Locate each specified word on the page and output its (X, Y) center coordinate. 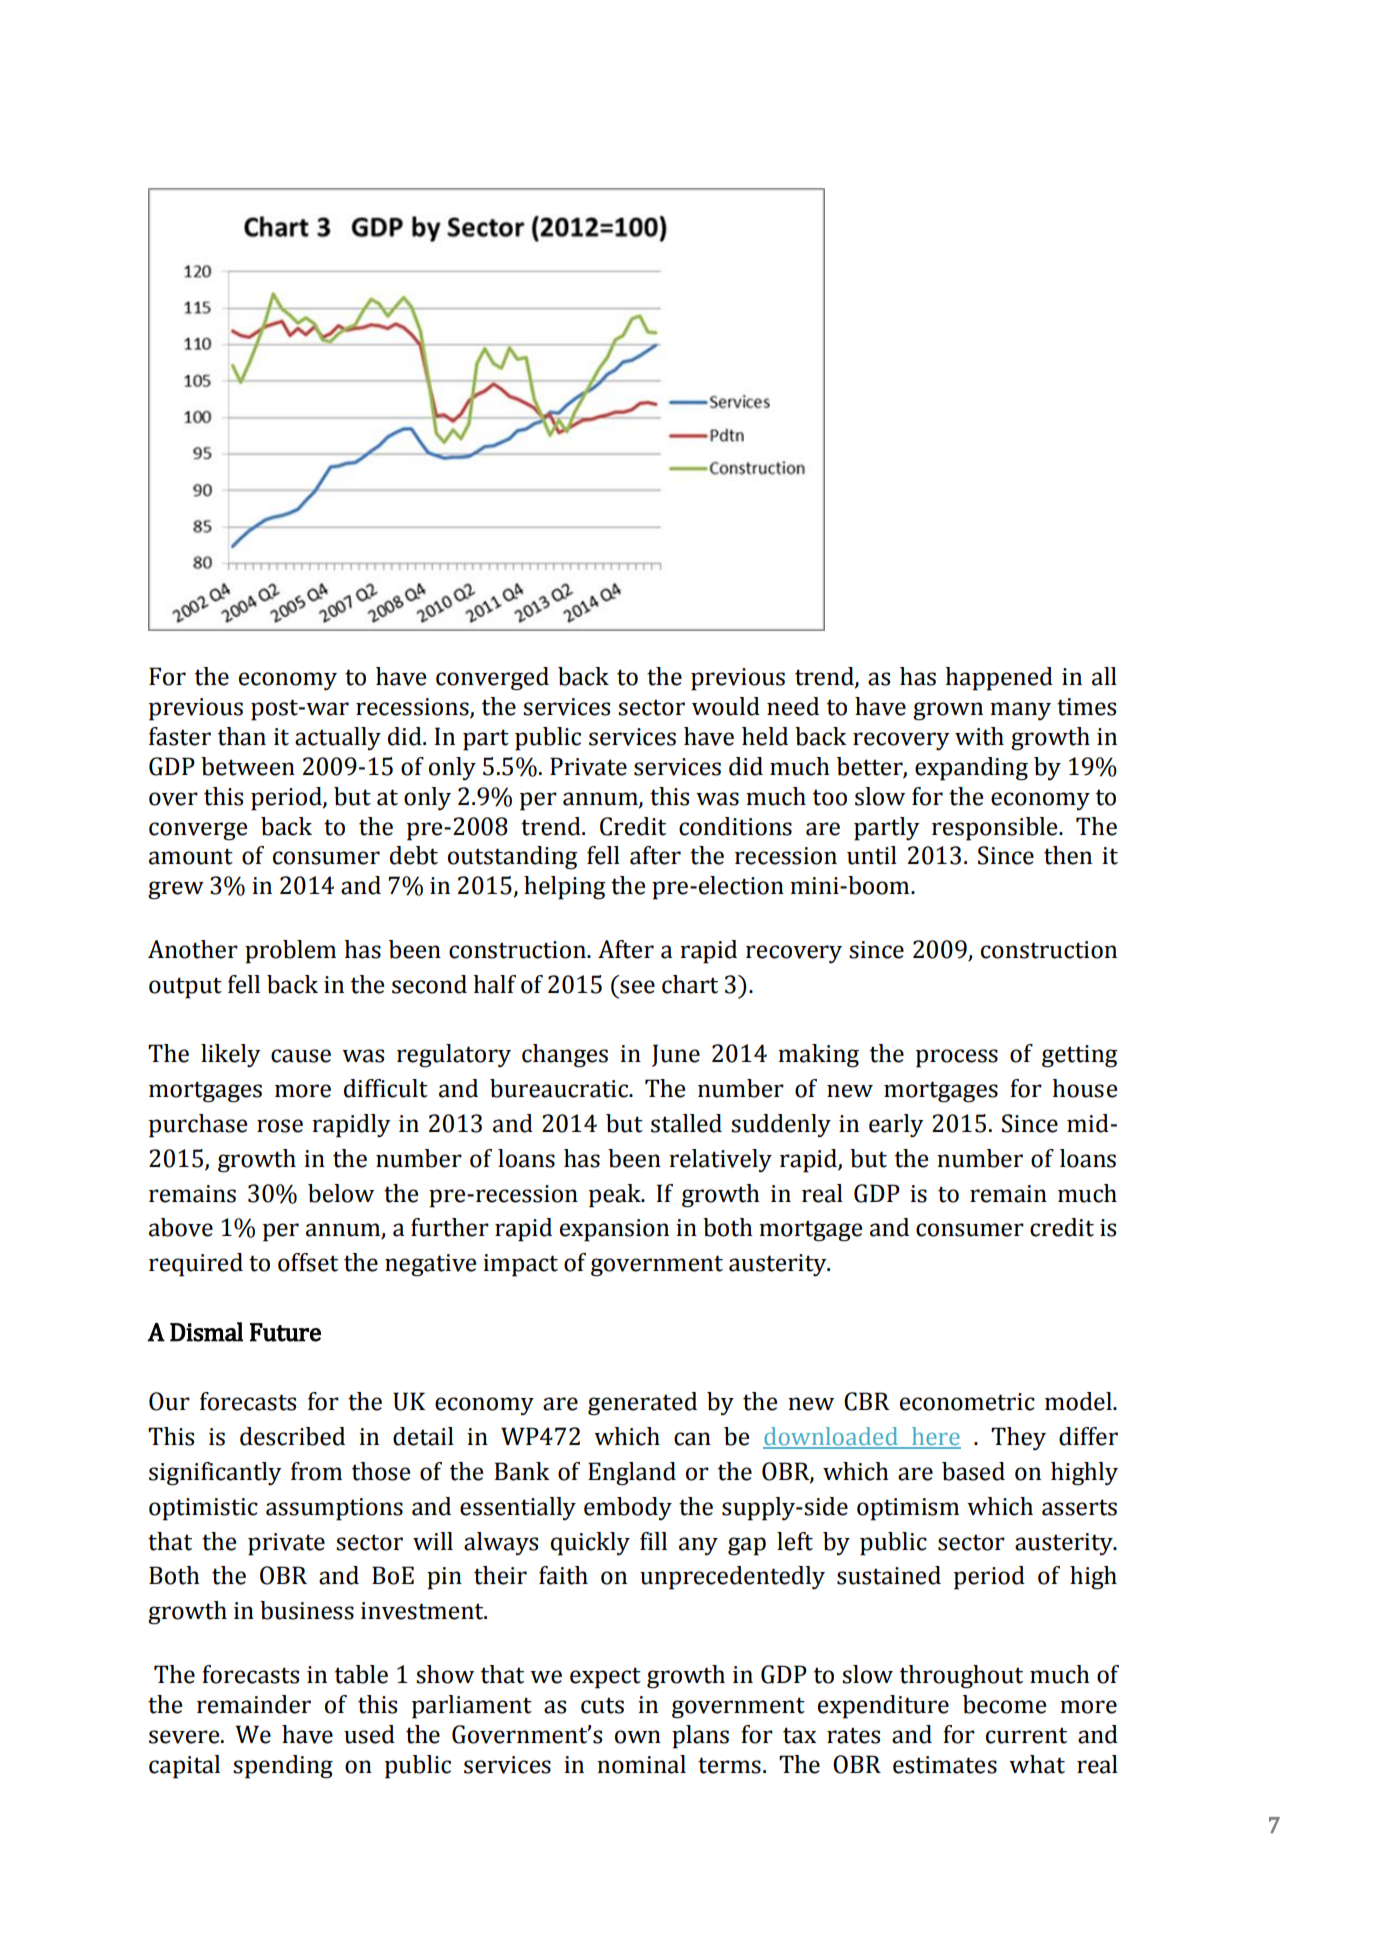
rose (280, 1126)
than (242, 736)
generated (642, 1404)
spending (283, 1767)
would (726, 706)
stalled (686, 1123)
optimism (908, 1509)
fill (653, 1541)
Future (285, 1332)
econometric (967, 1402)
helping (565, 888)
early (896, 1125)
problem (290, 952)
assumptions (334, 1509)
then (1068, 855)
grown (948, 711)
